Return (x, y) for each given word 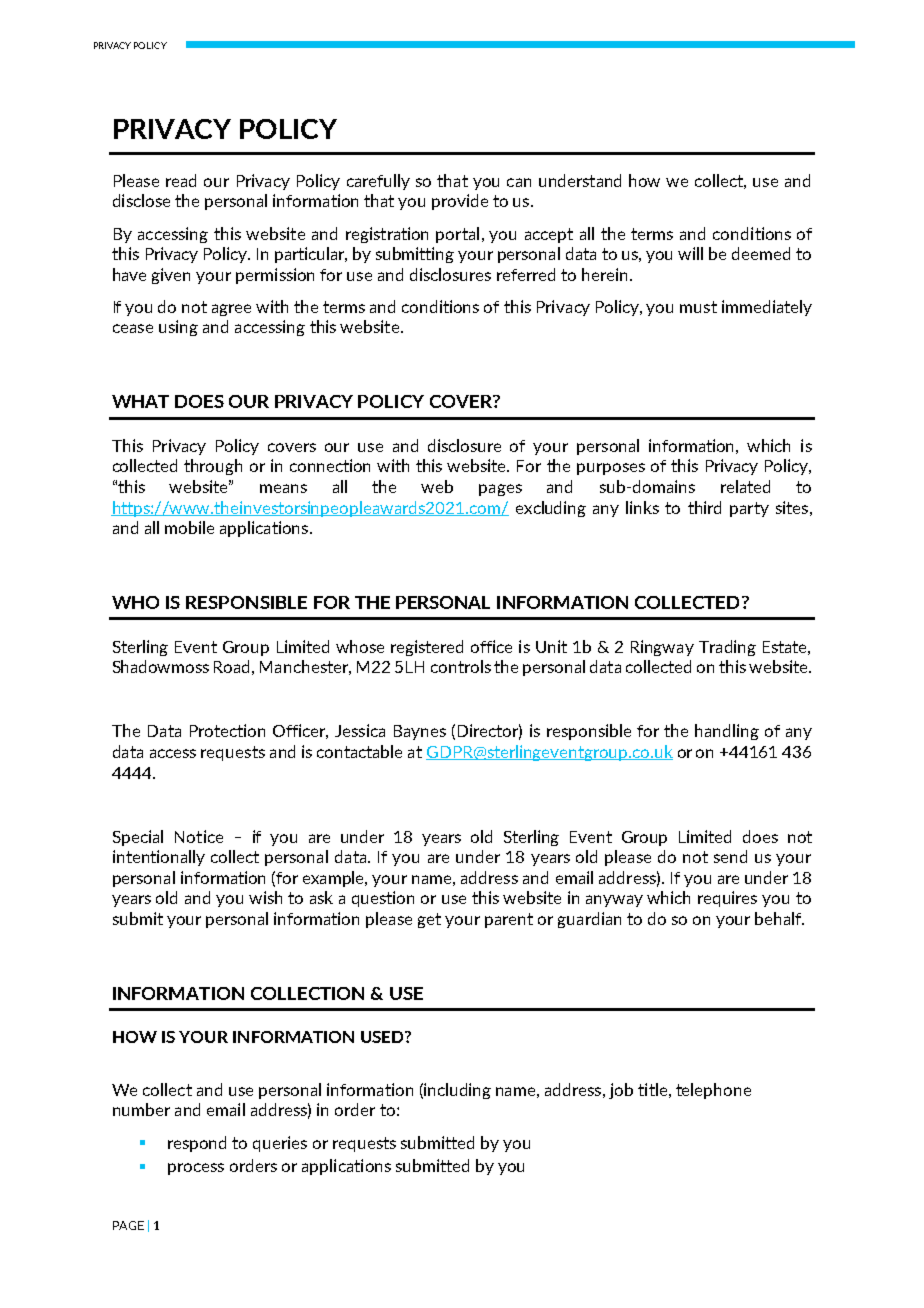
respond (197, 1144)
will (690, 253)
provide (460, 202)
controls (461, 666)
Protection (227, 730)
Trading (727, 648)
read (181, 180)
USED (383, 1037)
